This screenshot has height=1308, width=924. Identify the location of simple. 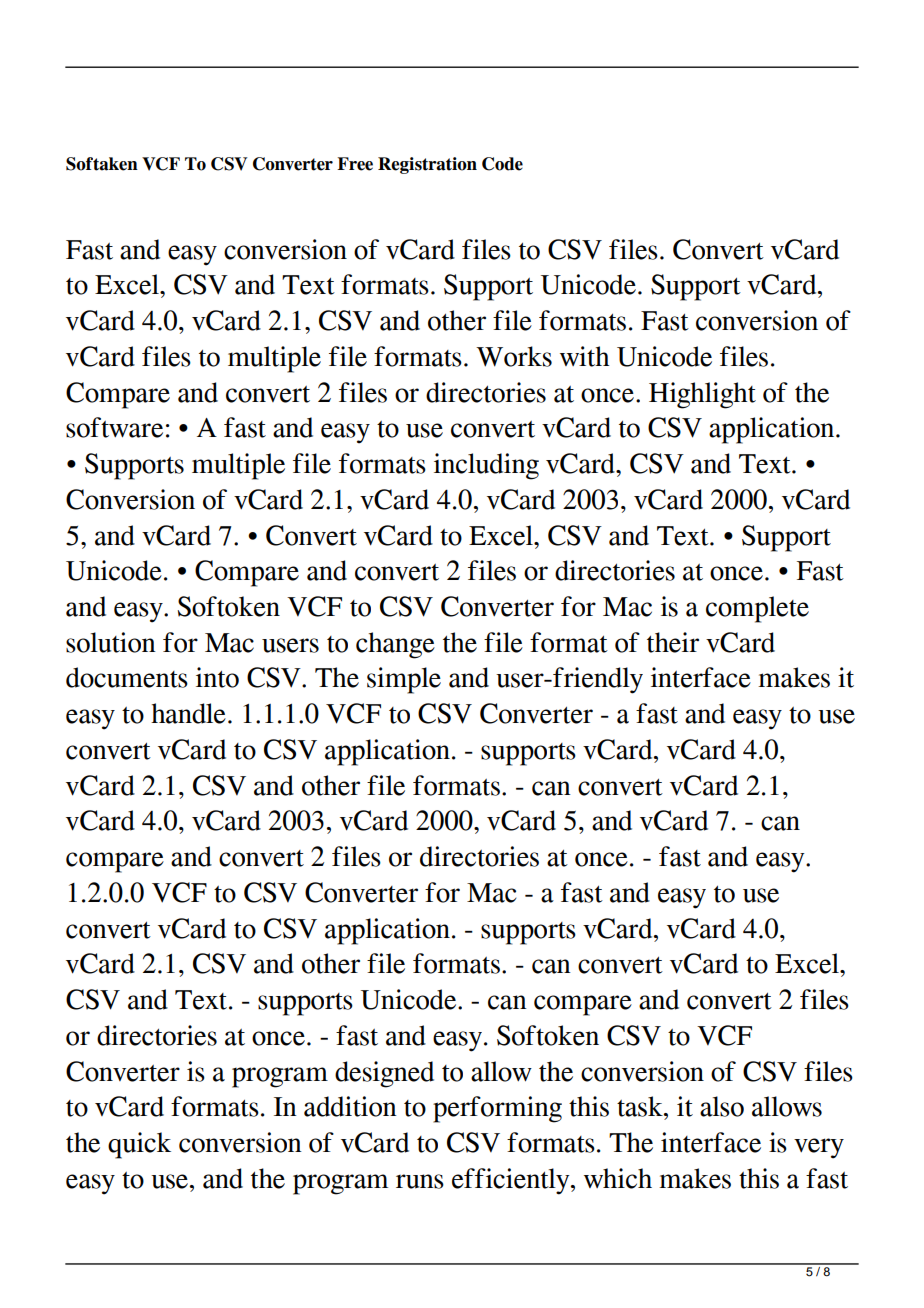
(404, 680).
